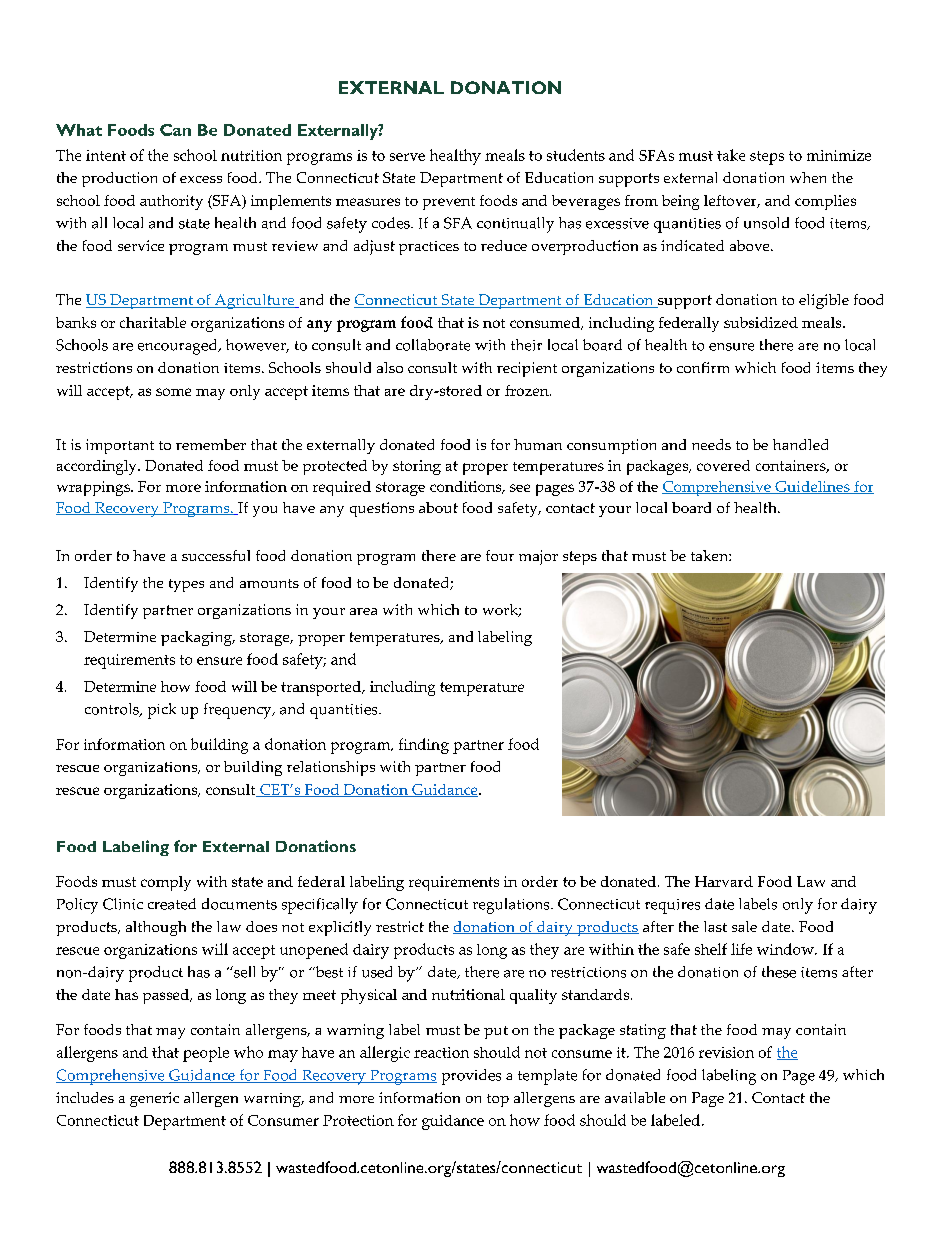  I want to click on provides, so click(471, 1077).
